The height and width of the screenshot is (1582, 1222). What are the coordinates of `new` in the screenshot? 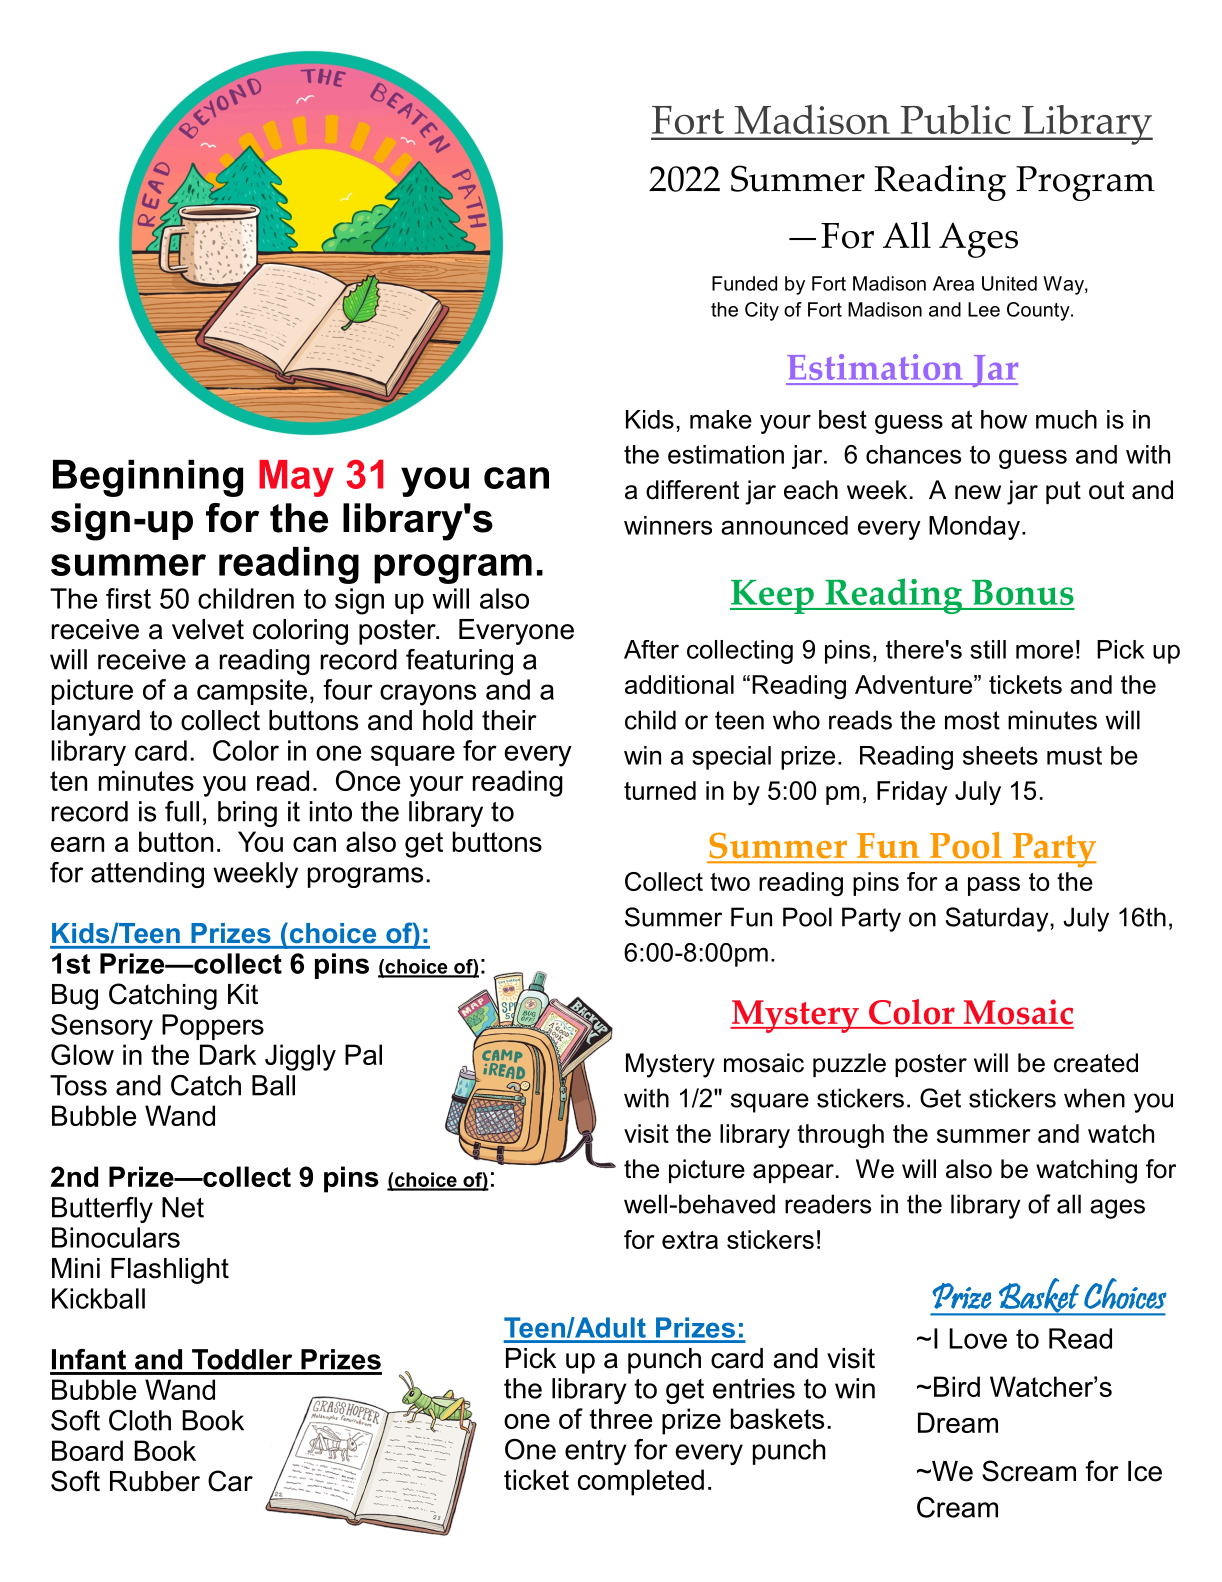 It's located at (978, 492).
